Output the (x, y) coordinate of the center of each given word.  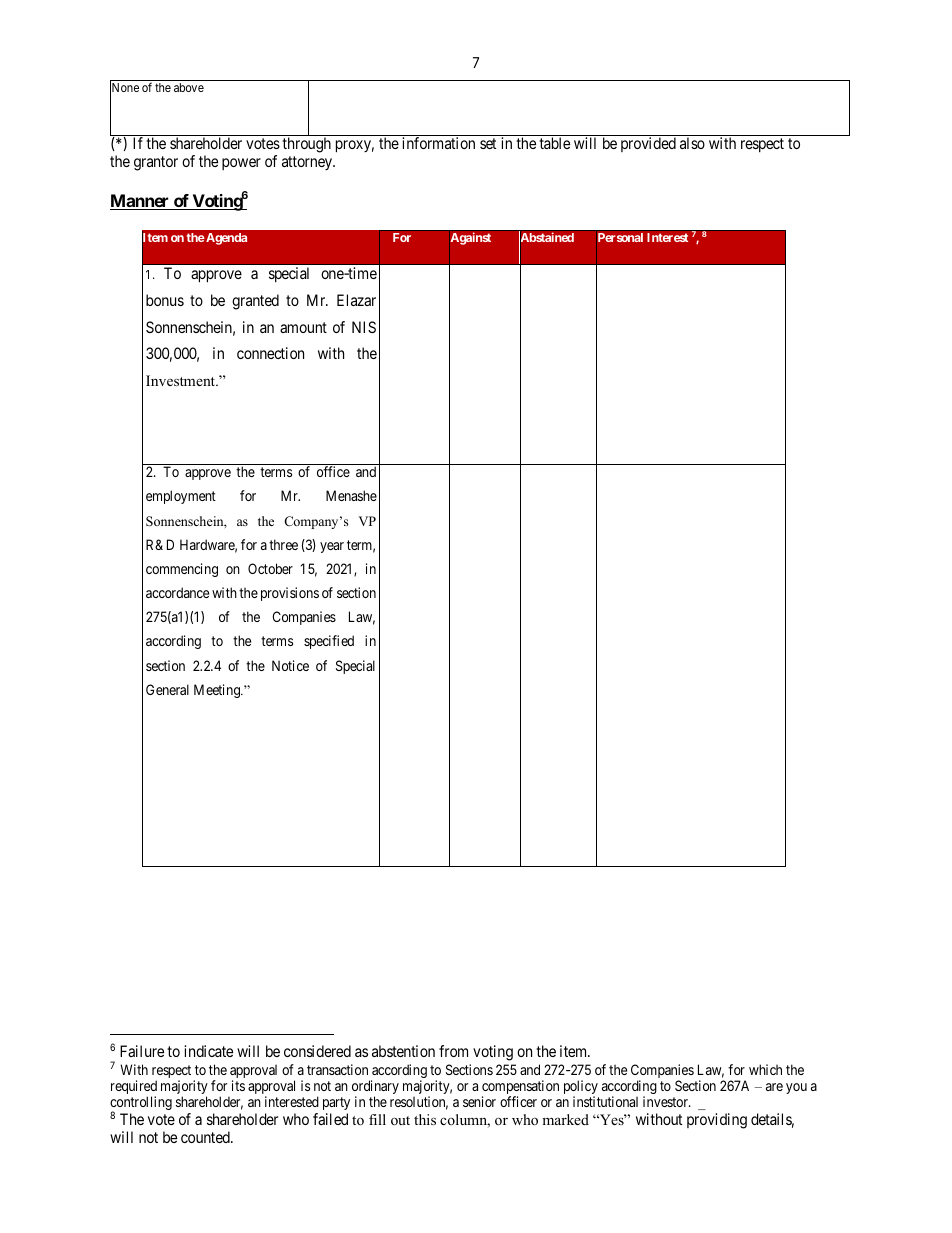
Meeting (218, 691)
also (692, 143)
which (765, 1069)
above (189, 87)
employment (181, 497)
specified (329, 642)
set (488, 143)
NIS (364, 327)
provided (648, 144)
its (238, 1085)
